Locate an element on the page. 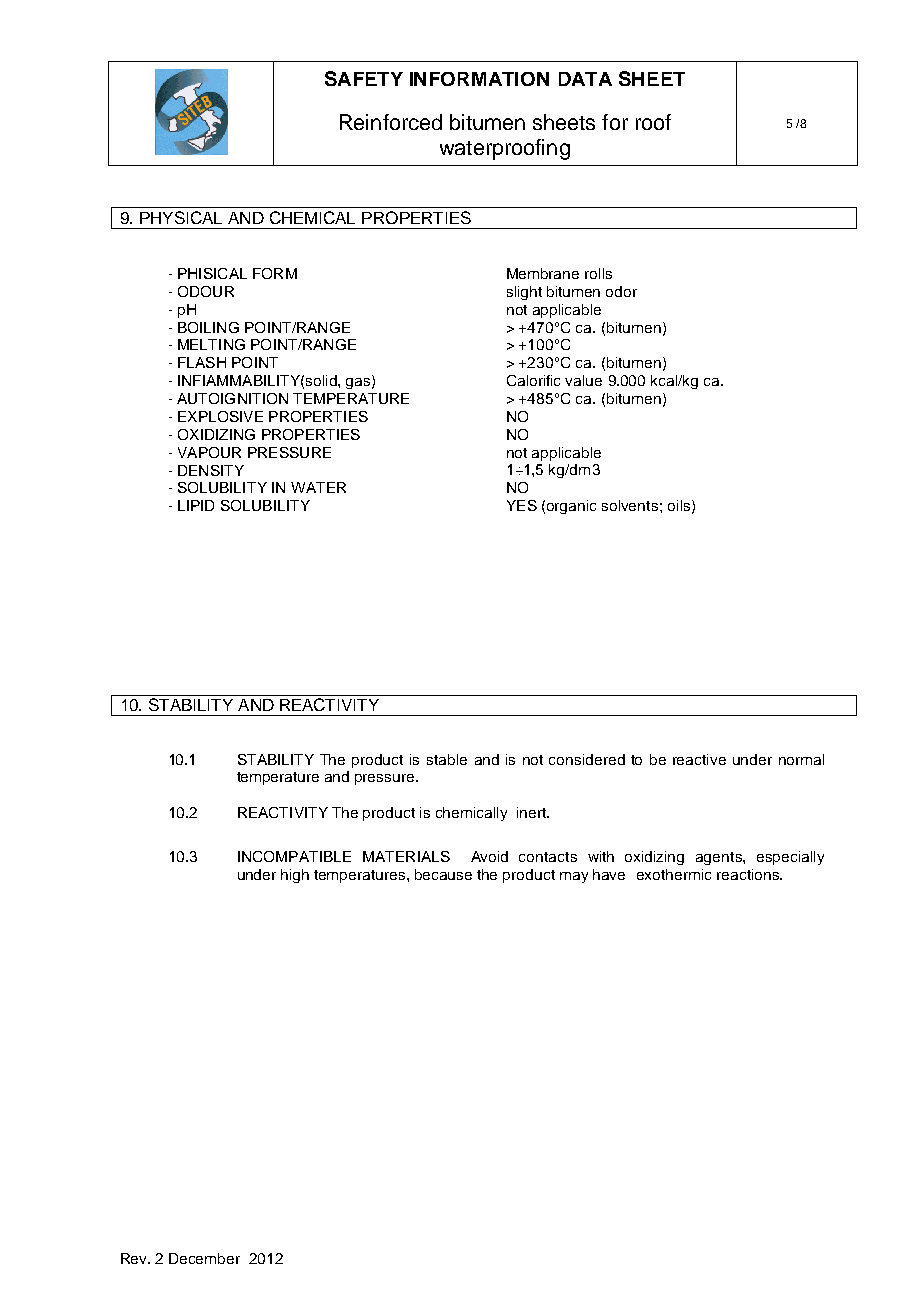 The height and width of the document is (1308, 924). high is located at coordinates (295, 876).
